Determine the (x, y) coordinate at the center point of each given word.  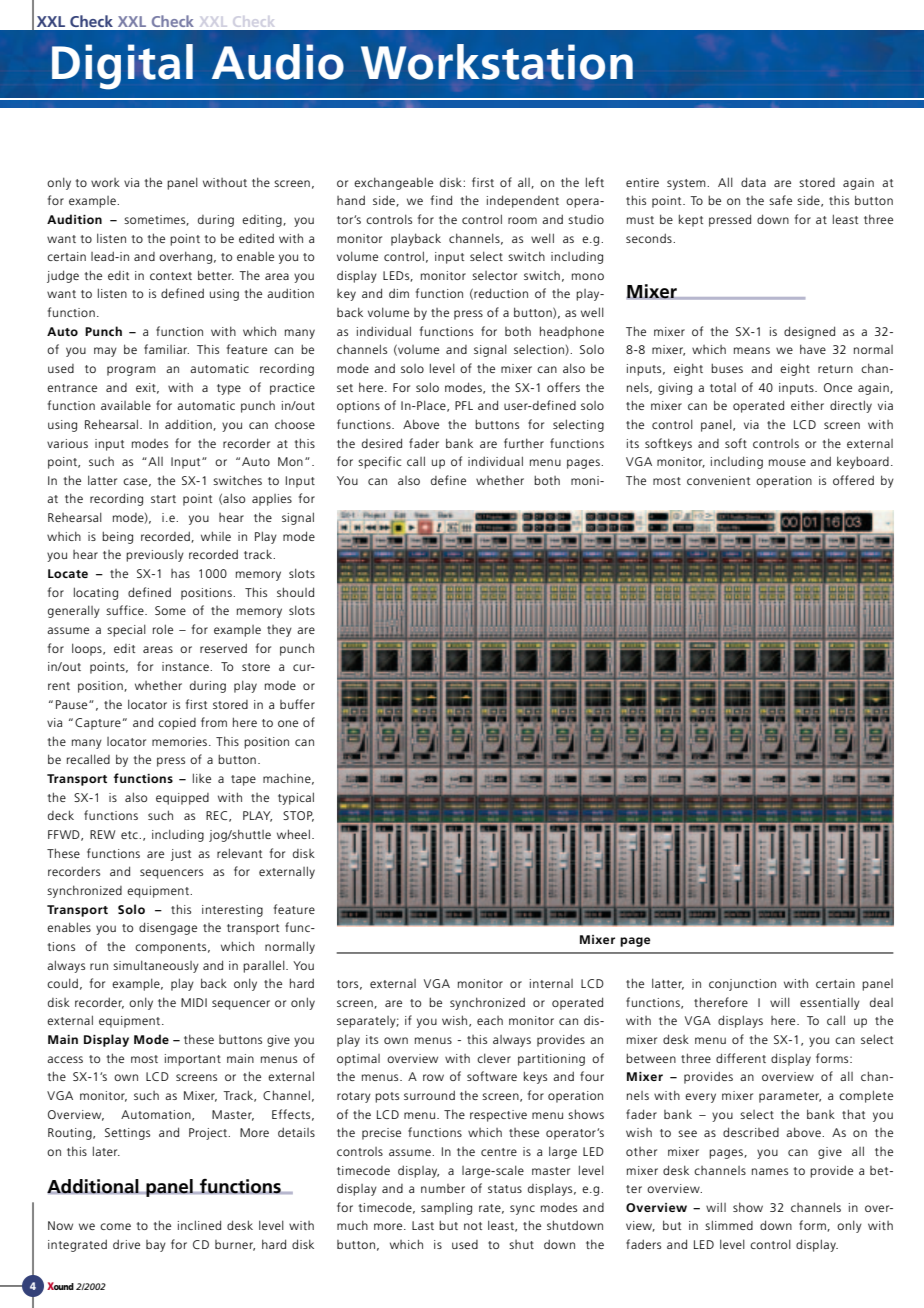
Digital (122, 67)
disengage (168, 928)
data (753, 182)
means (752, 350)
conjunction (742, 985)
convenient (718, 480)
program (131, 371)
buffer (297, 704)
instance (186, 666)
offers (563, 387)
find (441, 200)
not (473, 1226)
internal (551, 983)
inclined (199, 1225)
